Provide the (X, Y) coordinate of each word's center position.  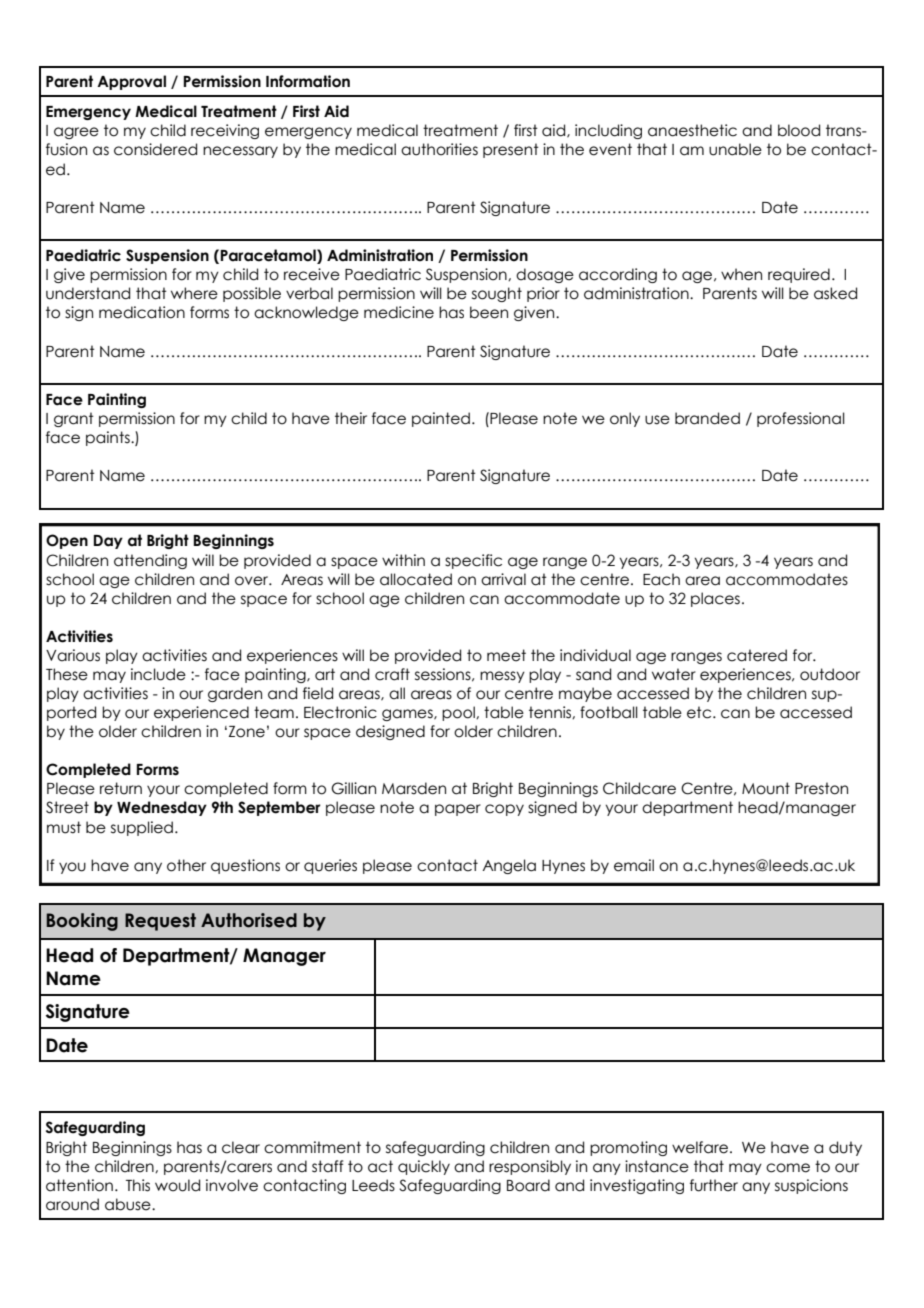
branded (707, 418)
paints (109, 438)
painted (441, 419)
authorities (439, 149)
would (177, 1185)
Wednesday (162, 808)
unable (735, 149)
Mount (766, 788)
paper (458, 810)
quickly (424, 1167)
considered (155, 149)
